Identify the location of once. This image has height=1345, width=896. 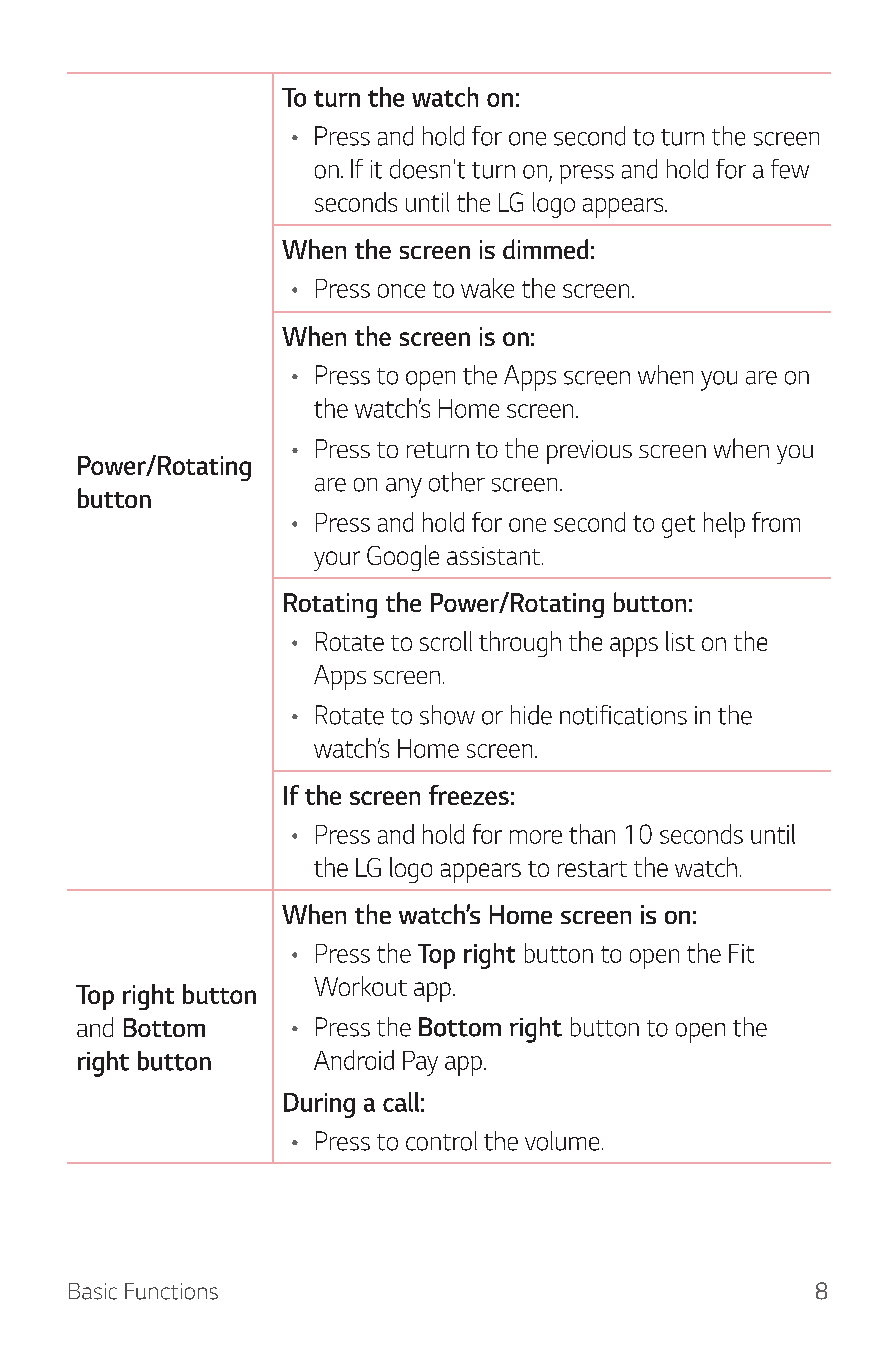
(401, 291).
